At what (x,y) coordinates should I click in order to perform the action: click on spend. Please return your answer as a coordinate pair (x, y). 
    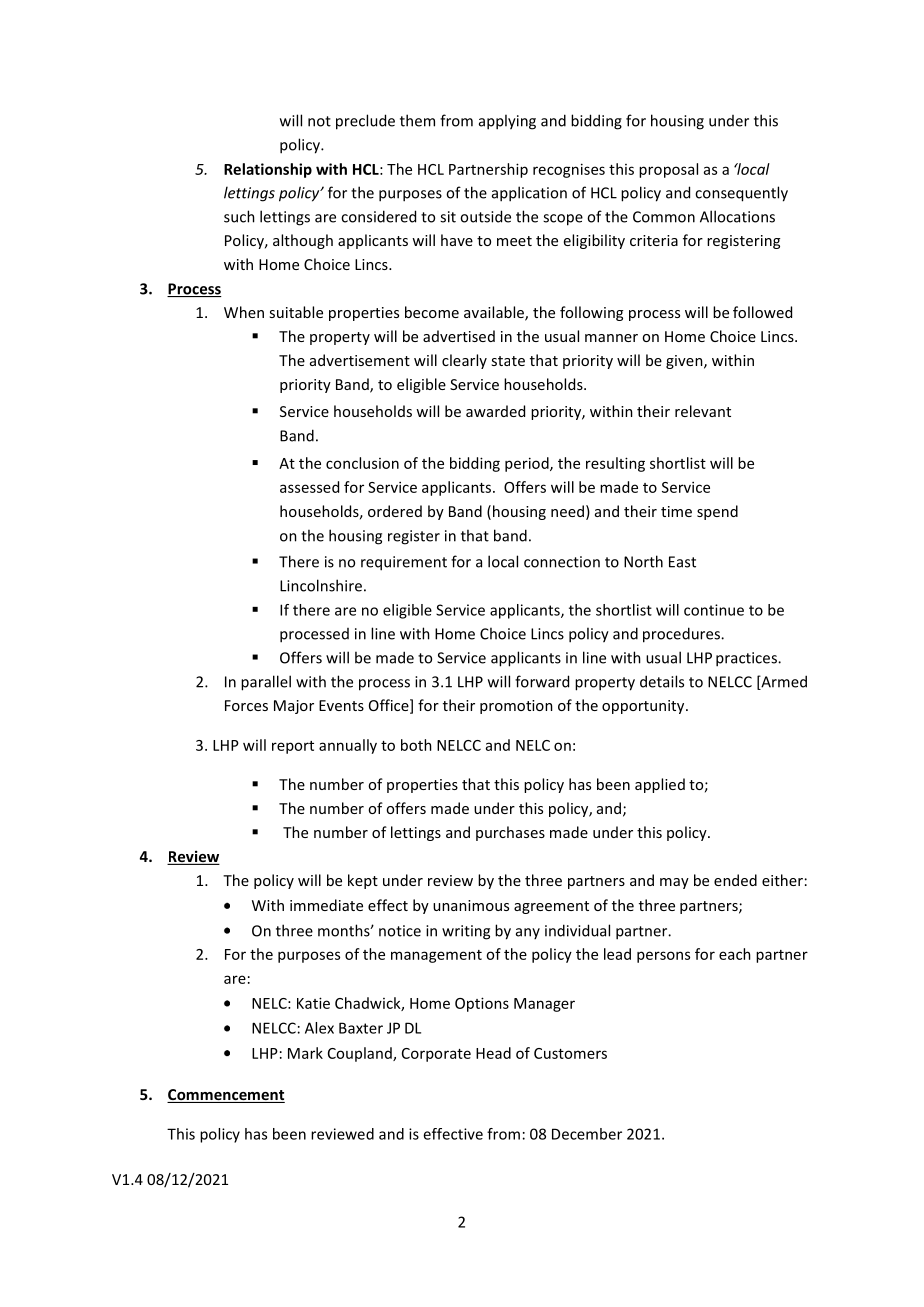
    Looking at the image, I should click on (717, 512).
